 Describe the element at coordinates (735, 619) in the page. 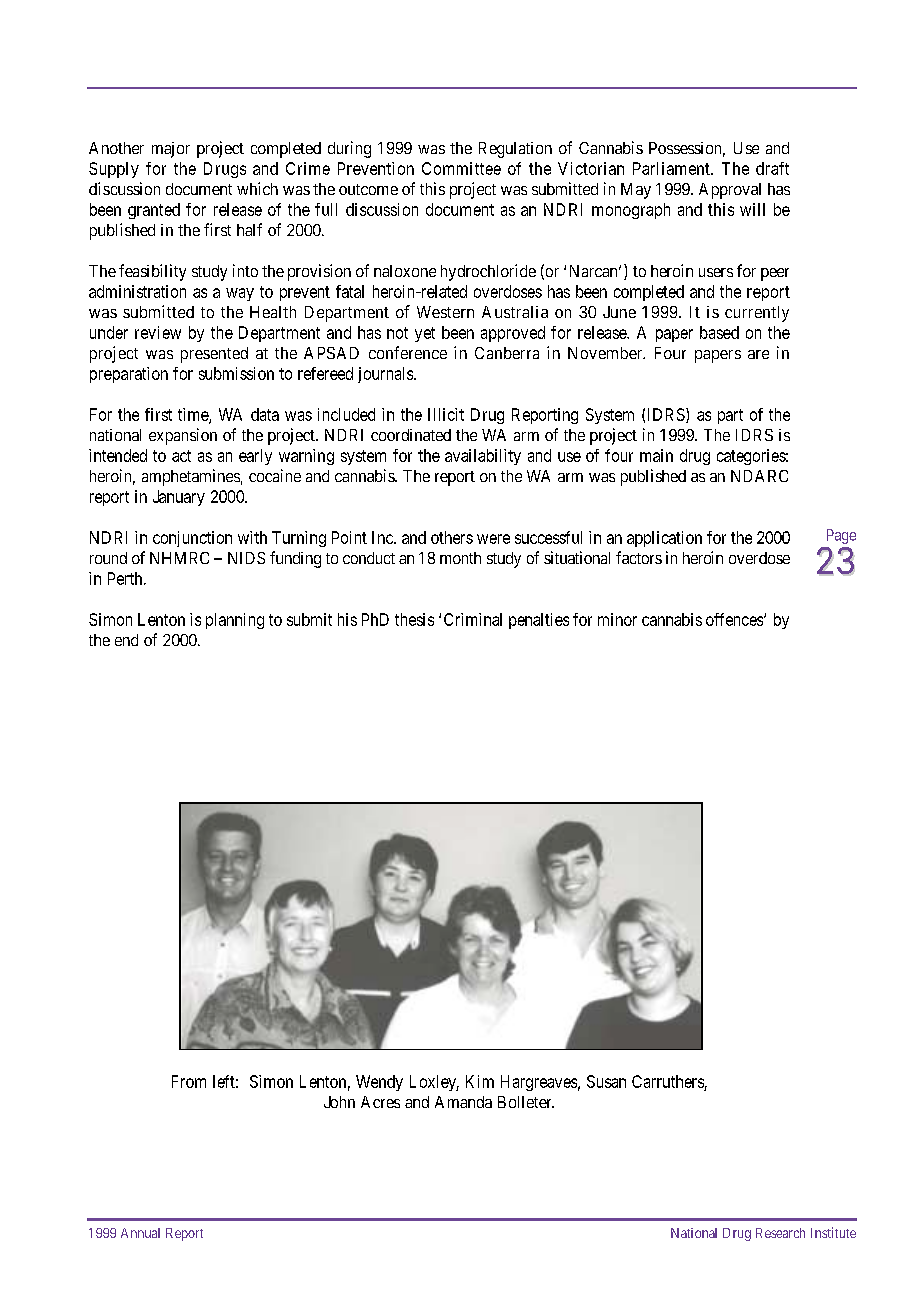

I see `offences` at that location.
